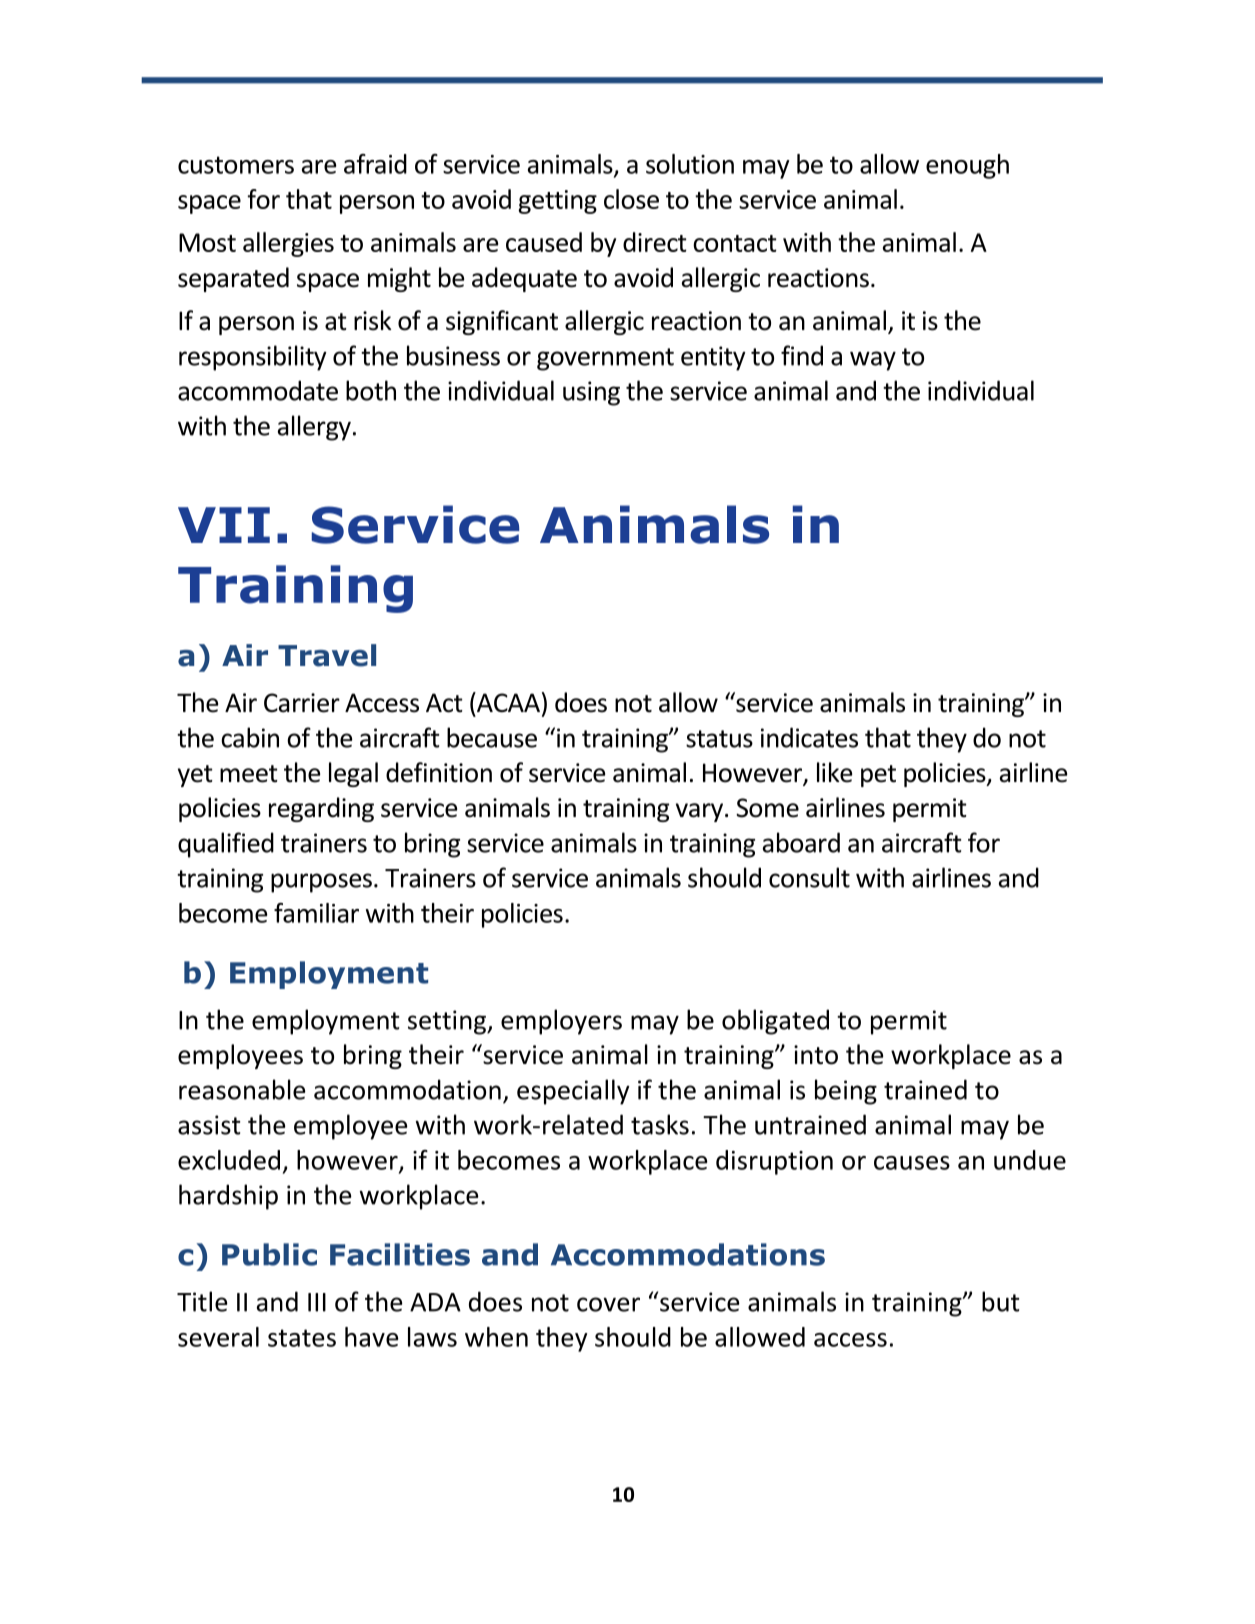 This screenshot has width=1255, height=1624. What do you see at coordinates (809, 877) in the screenshot?
I see `consult` at bounding box center [809, 877].
